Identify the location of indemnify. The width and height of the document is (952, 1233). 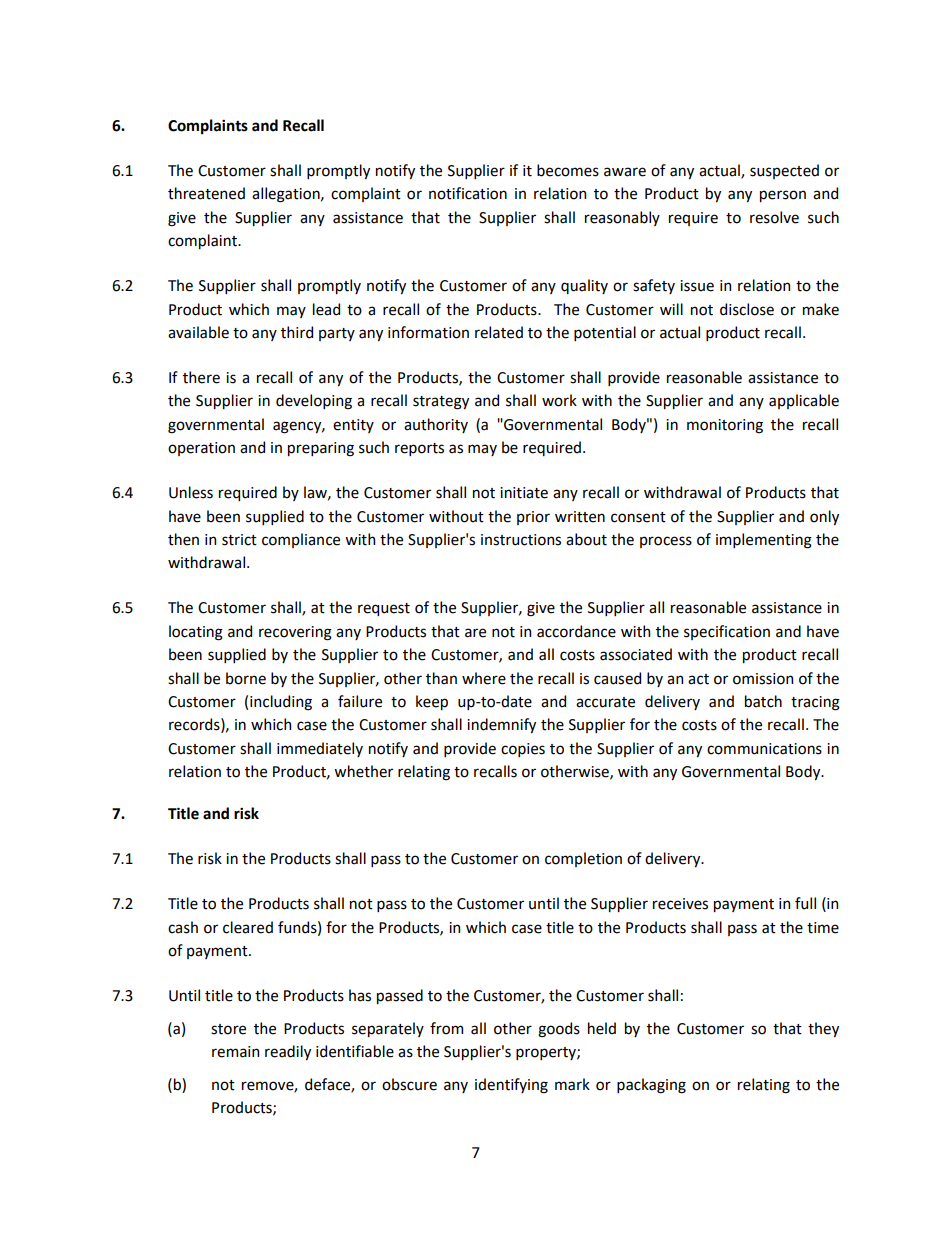
(501, 725).
